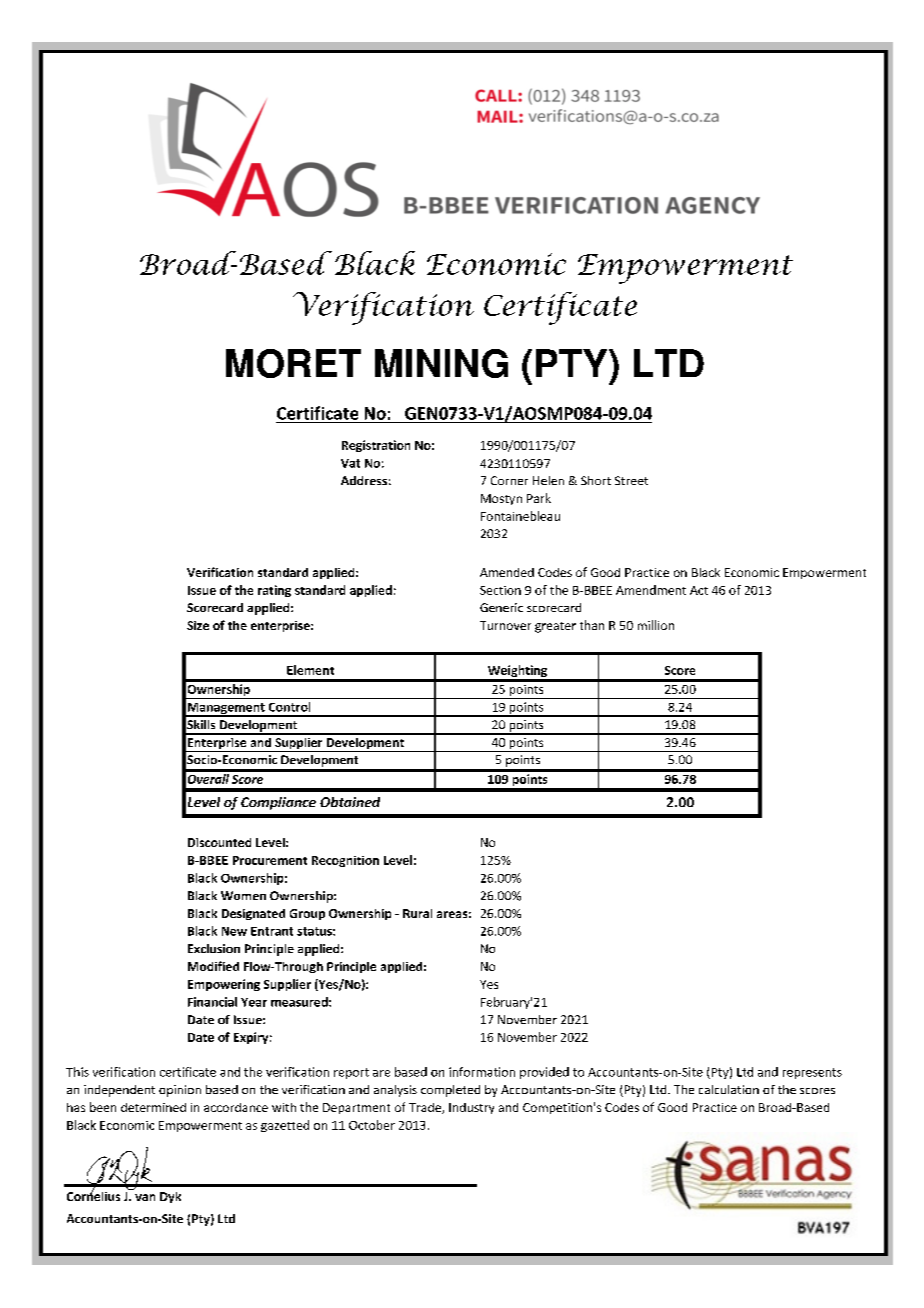 The image size is (924, 1308). I want to click on Size, so click(198, 625).
